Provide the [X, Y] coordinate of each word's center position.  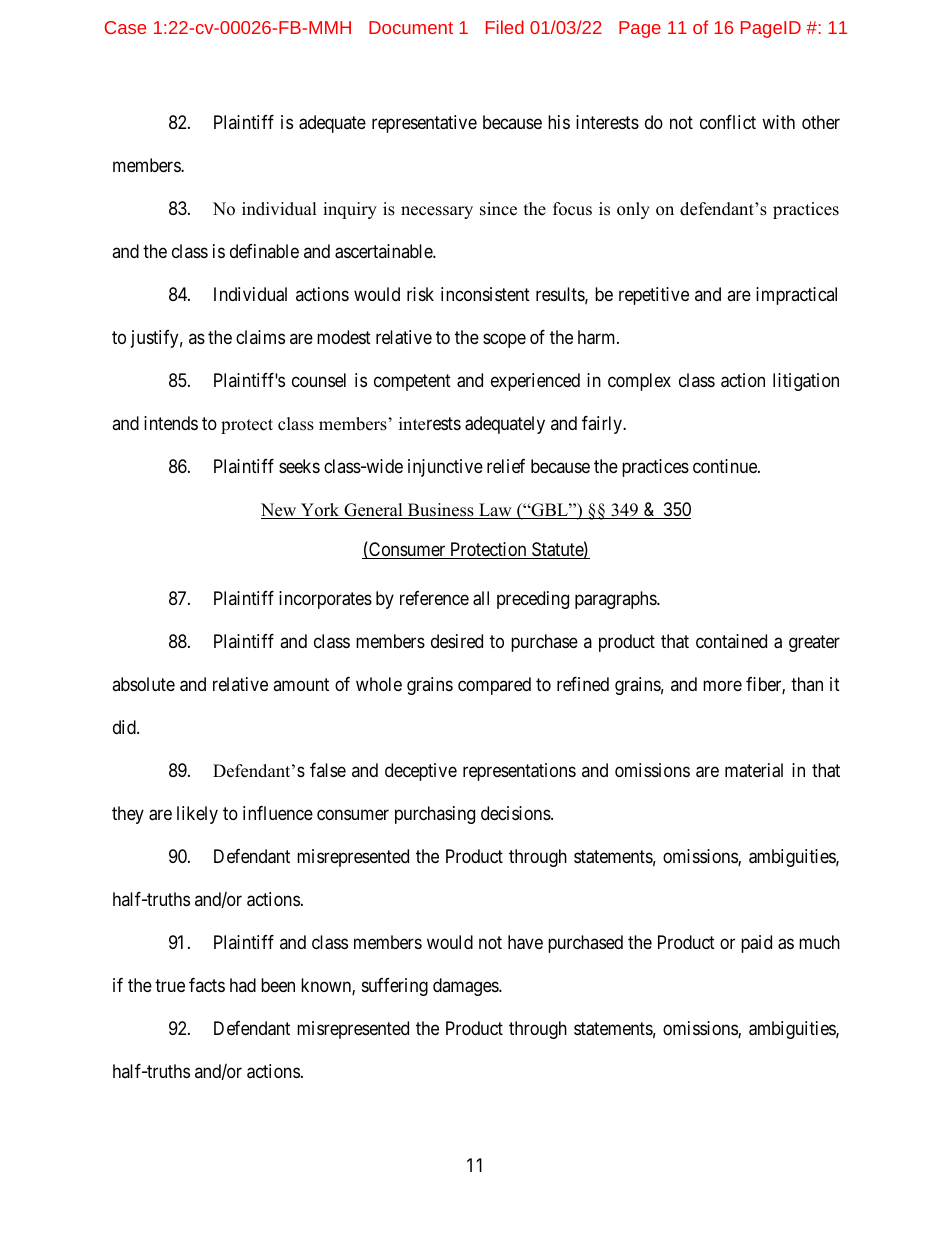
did [125, 727]
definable [264, 251]
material [754, 770]
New [280, 511]
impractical [796, 296]
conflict [728, 122]
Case [125, 27]
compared [494, 686]
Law [495, 511]
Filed [505, 27]
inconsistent [485, 294]
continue [726, 466]
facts [207, 985]
